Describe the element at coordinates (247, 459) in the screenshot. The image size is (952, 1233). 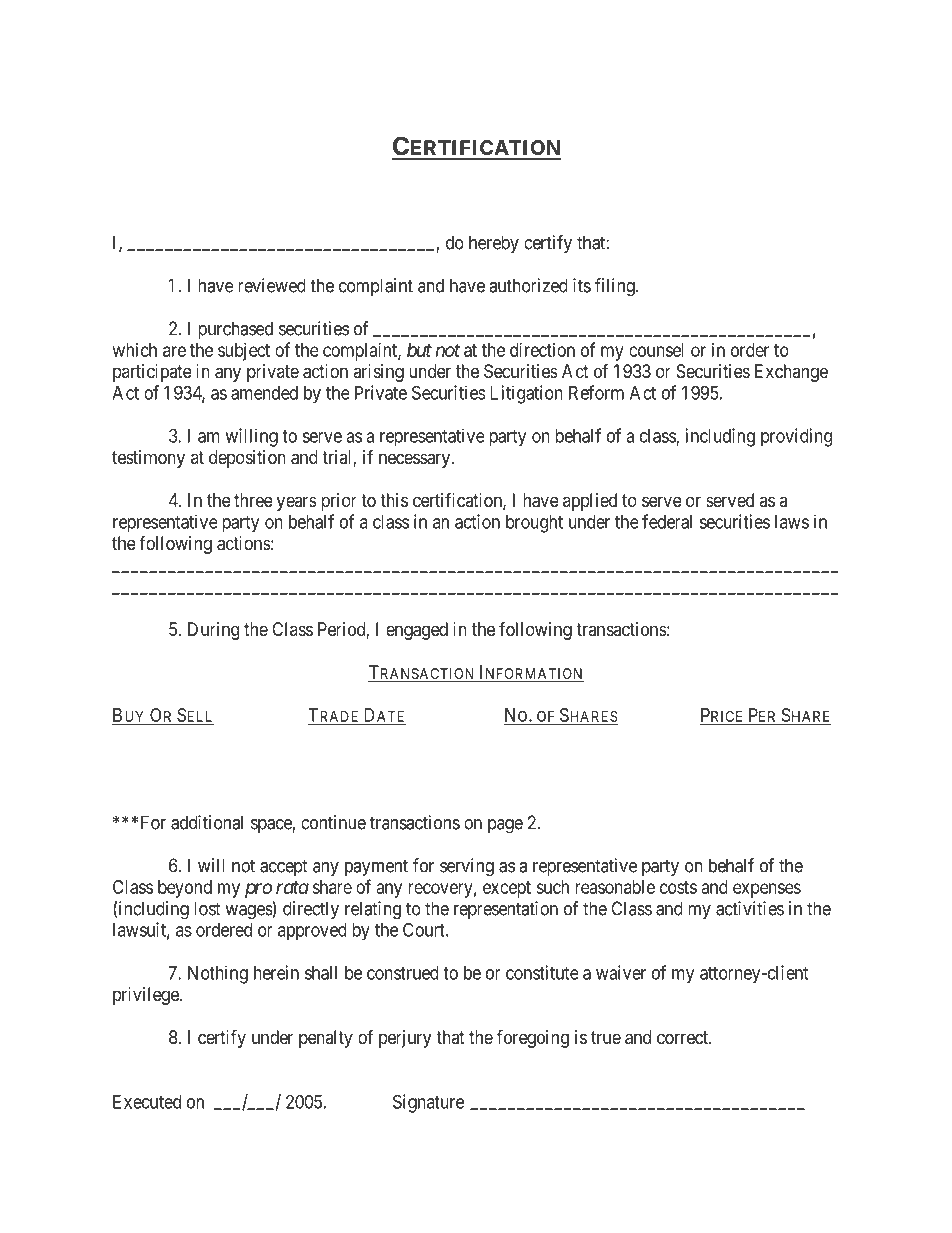
I see `deposition` at that location.
